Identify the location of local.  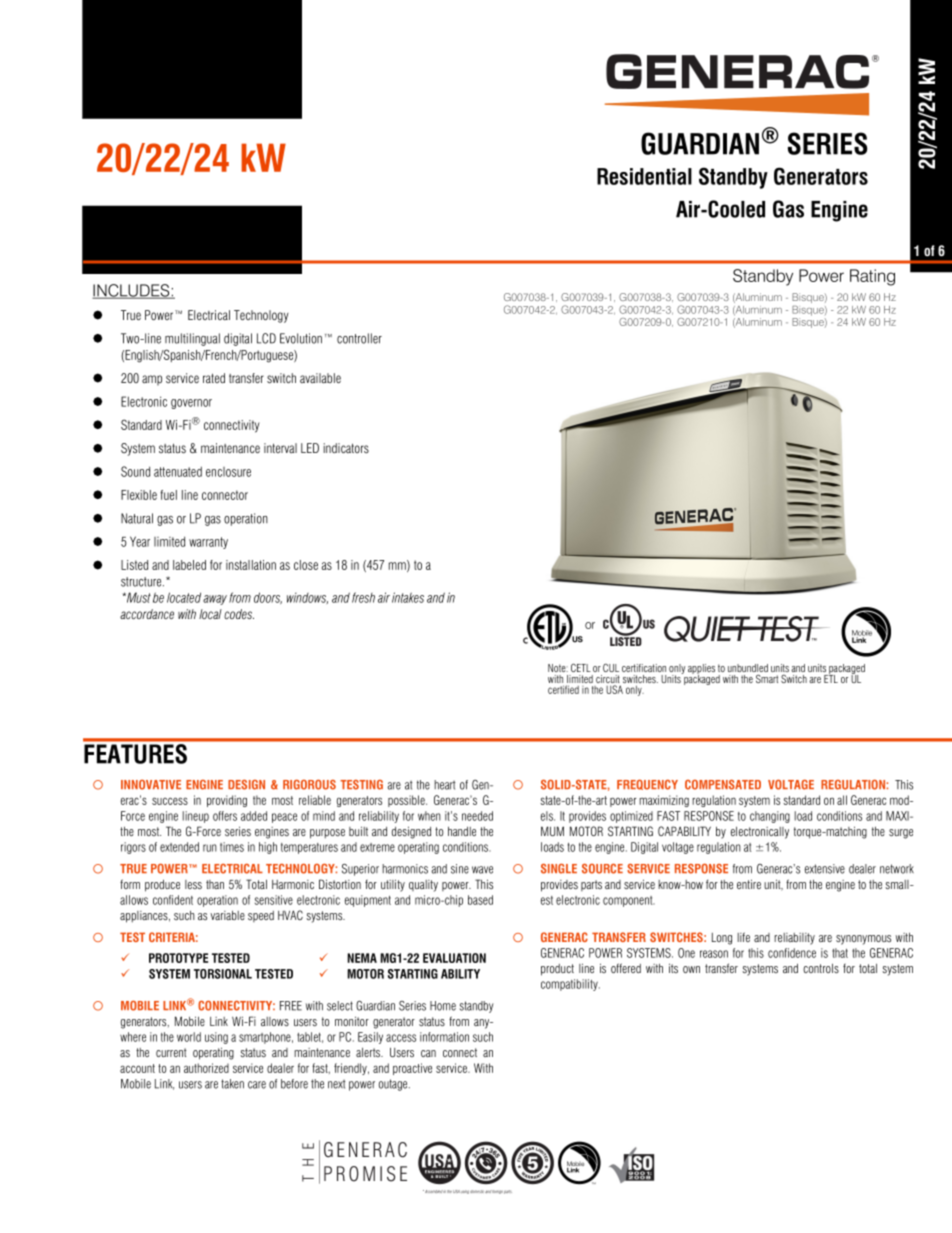
(210, 614).
